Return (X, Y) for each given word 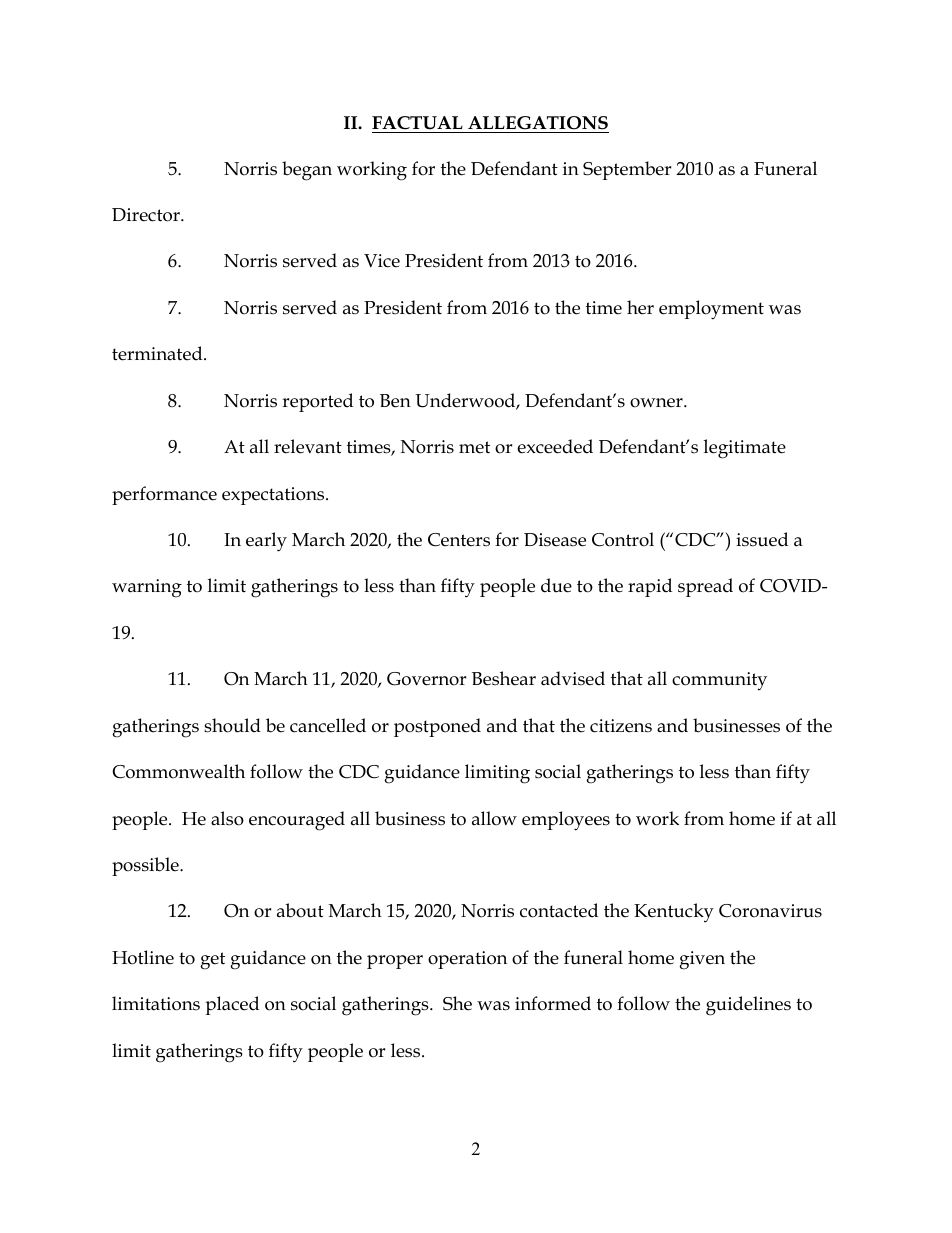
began (307, 171)
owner (657, 403)
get (212, 961)
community (719, 681)
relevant (308, 446)
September (627, 170)
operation (467, 960)
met (474, 447)
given (702, 960)
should (232, 725)
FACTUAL (417, 123)
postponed (437, 727)
